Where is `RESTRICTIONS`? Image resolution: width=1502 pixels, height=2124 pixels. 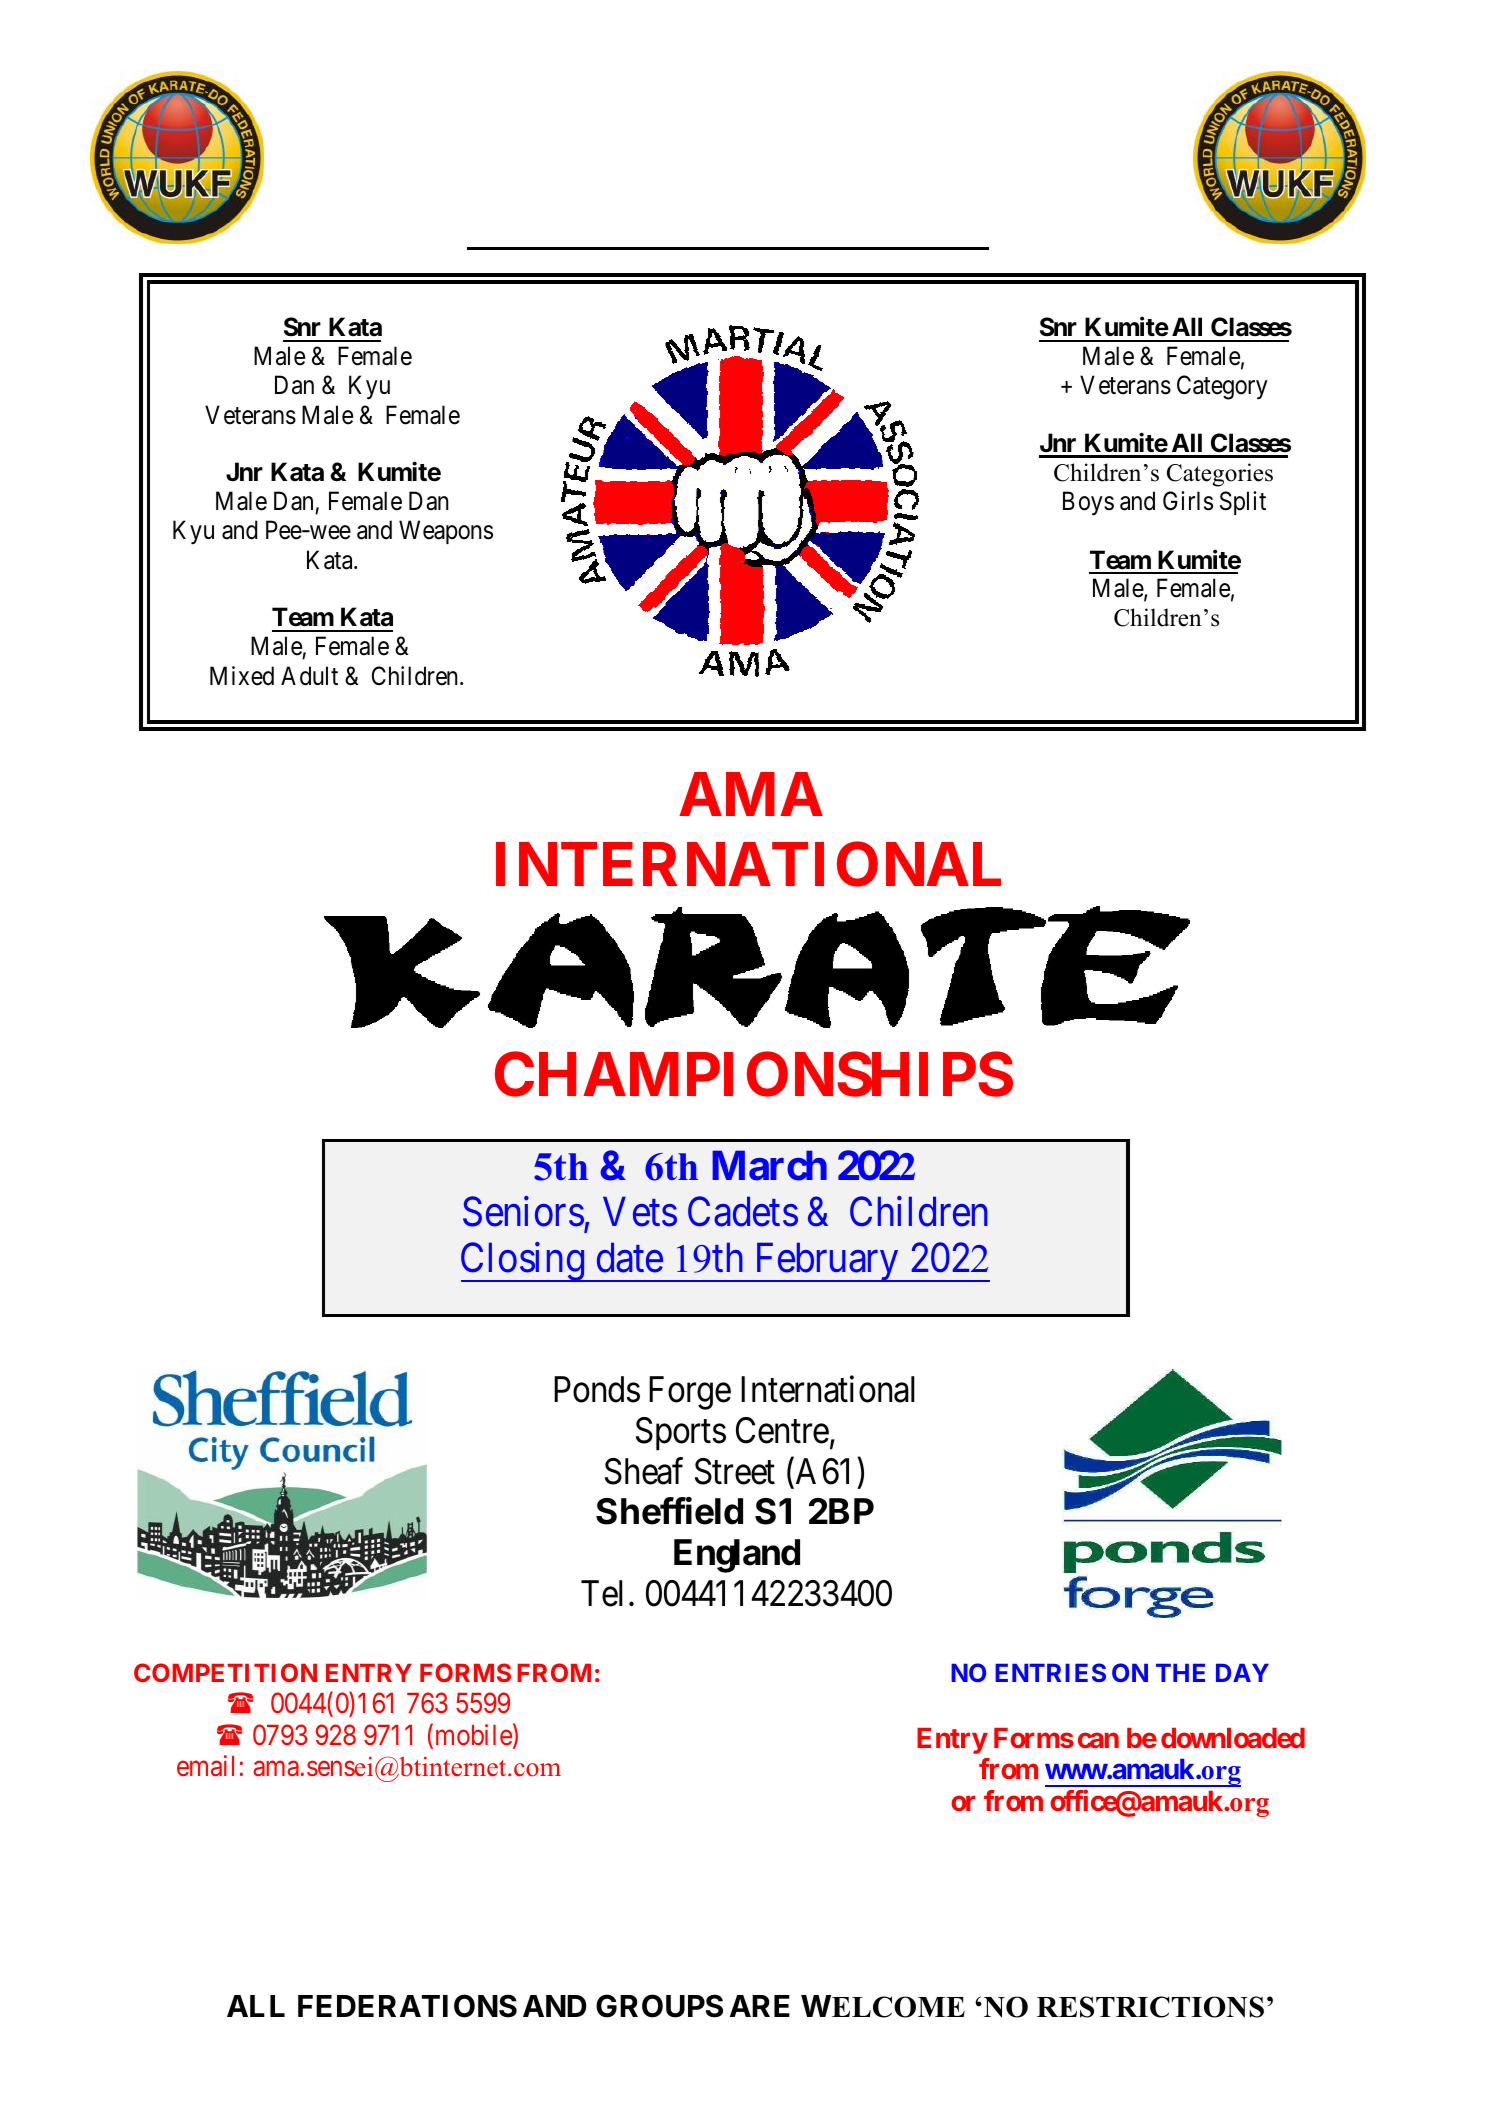
RESTRICTIONS is located at coordinates (1150, 2007).
